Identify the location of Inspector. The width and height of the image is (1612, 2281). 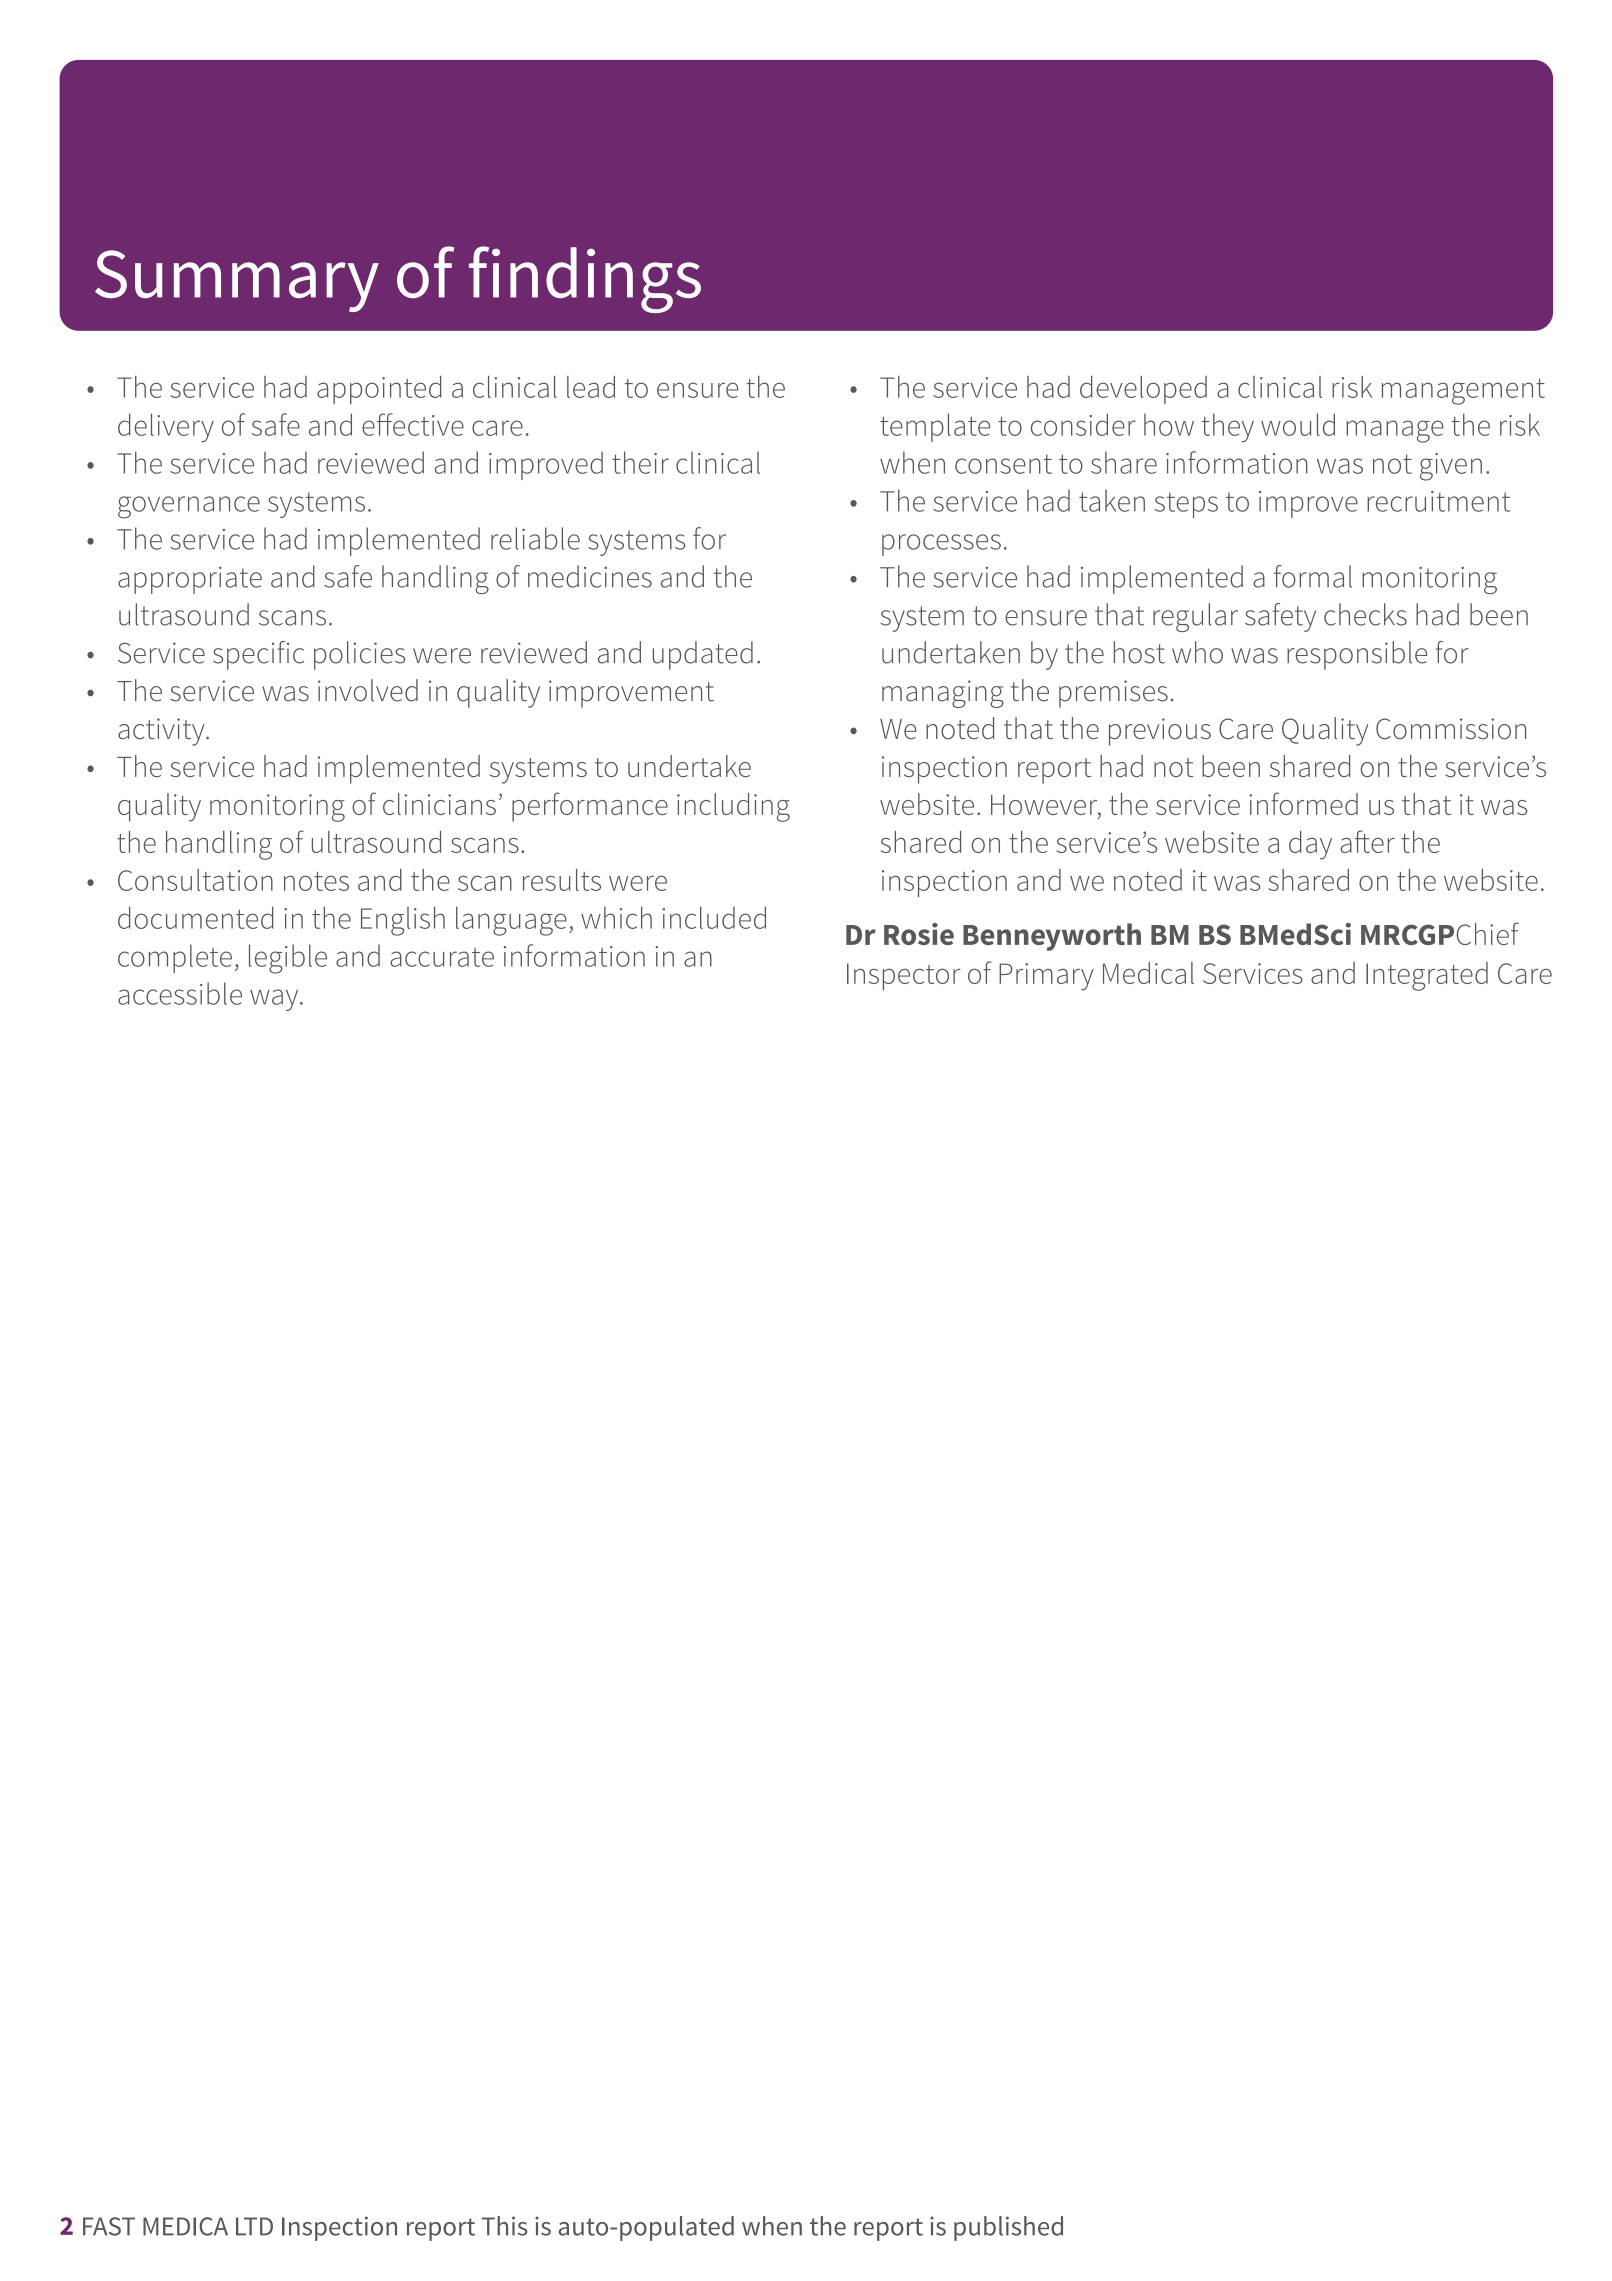
(904, 977).
